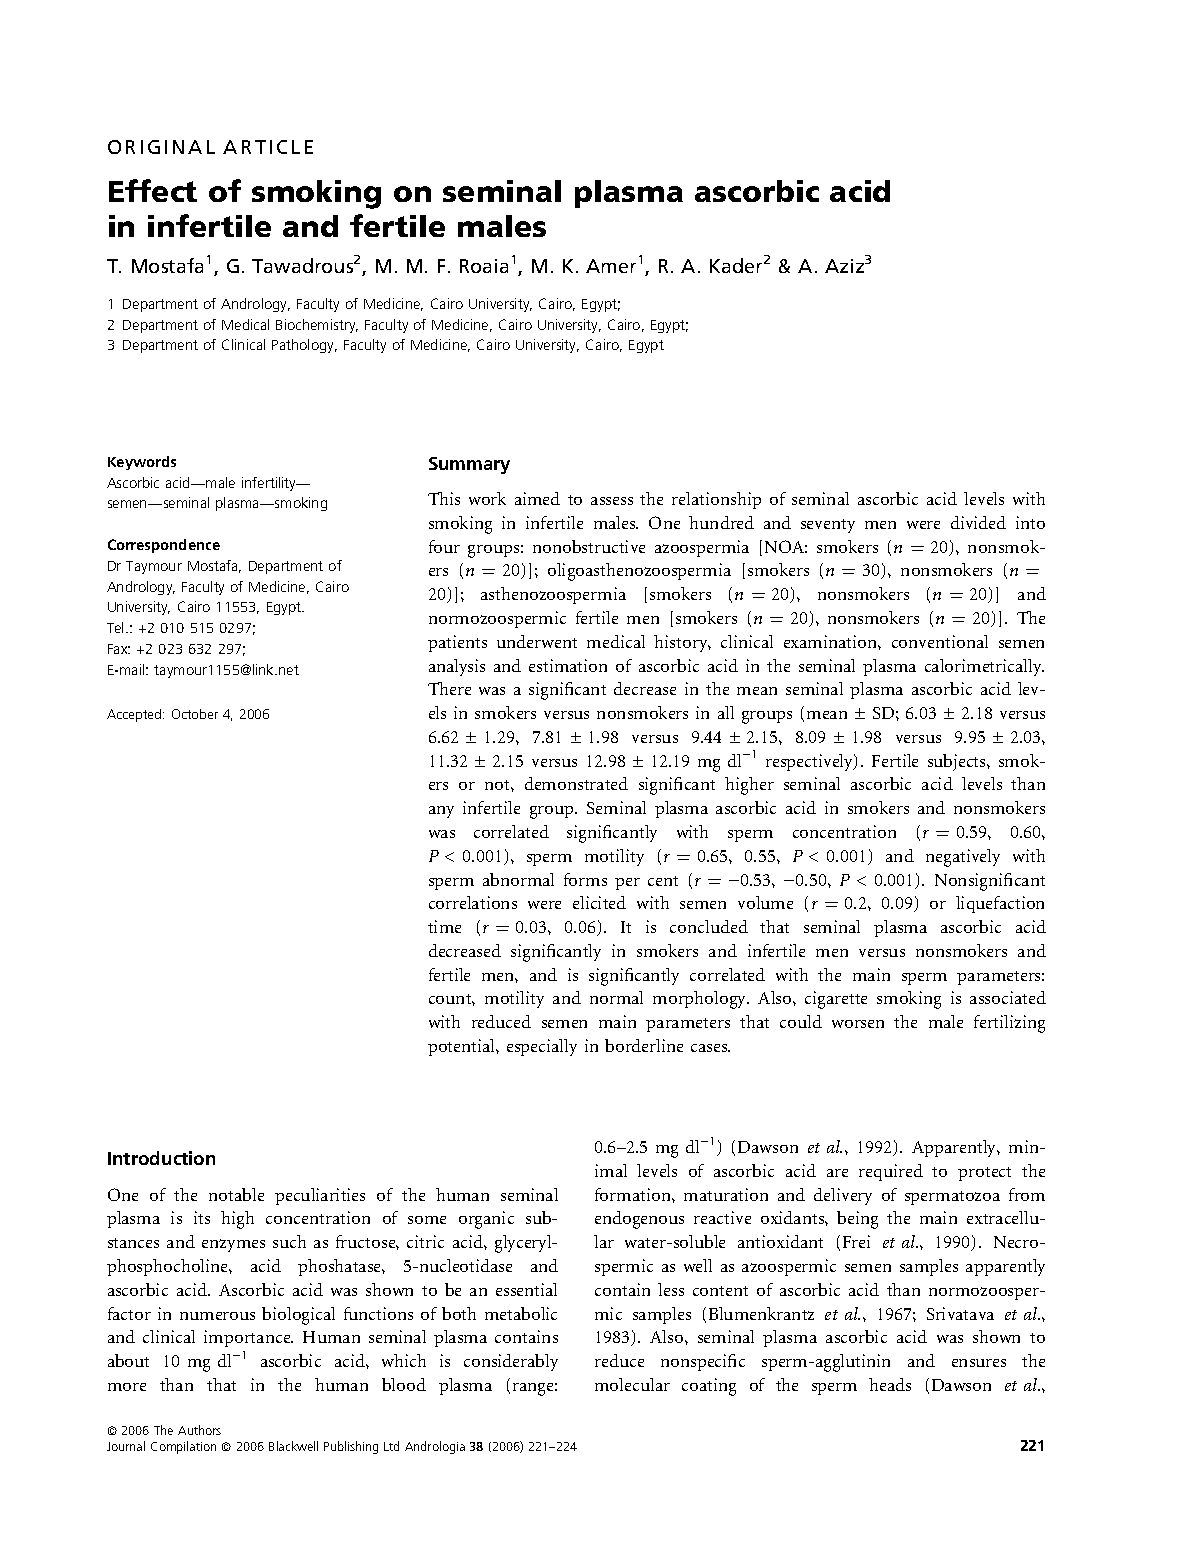 The image size is (1184, 1556). What do you see at coordinates (161, 1158) in the document?
I see `Introduction` at bounding box center [161, 1158].
